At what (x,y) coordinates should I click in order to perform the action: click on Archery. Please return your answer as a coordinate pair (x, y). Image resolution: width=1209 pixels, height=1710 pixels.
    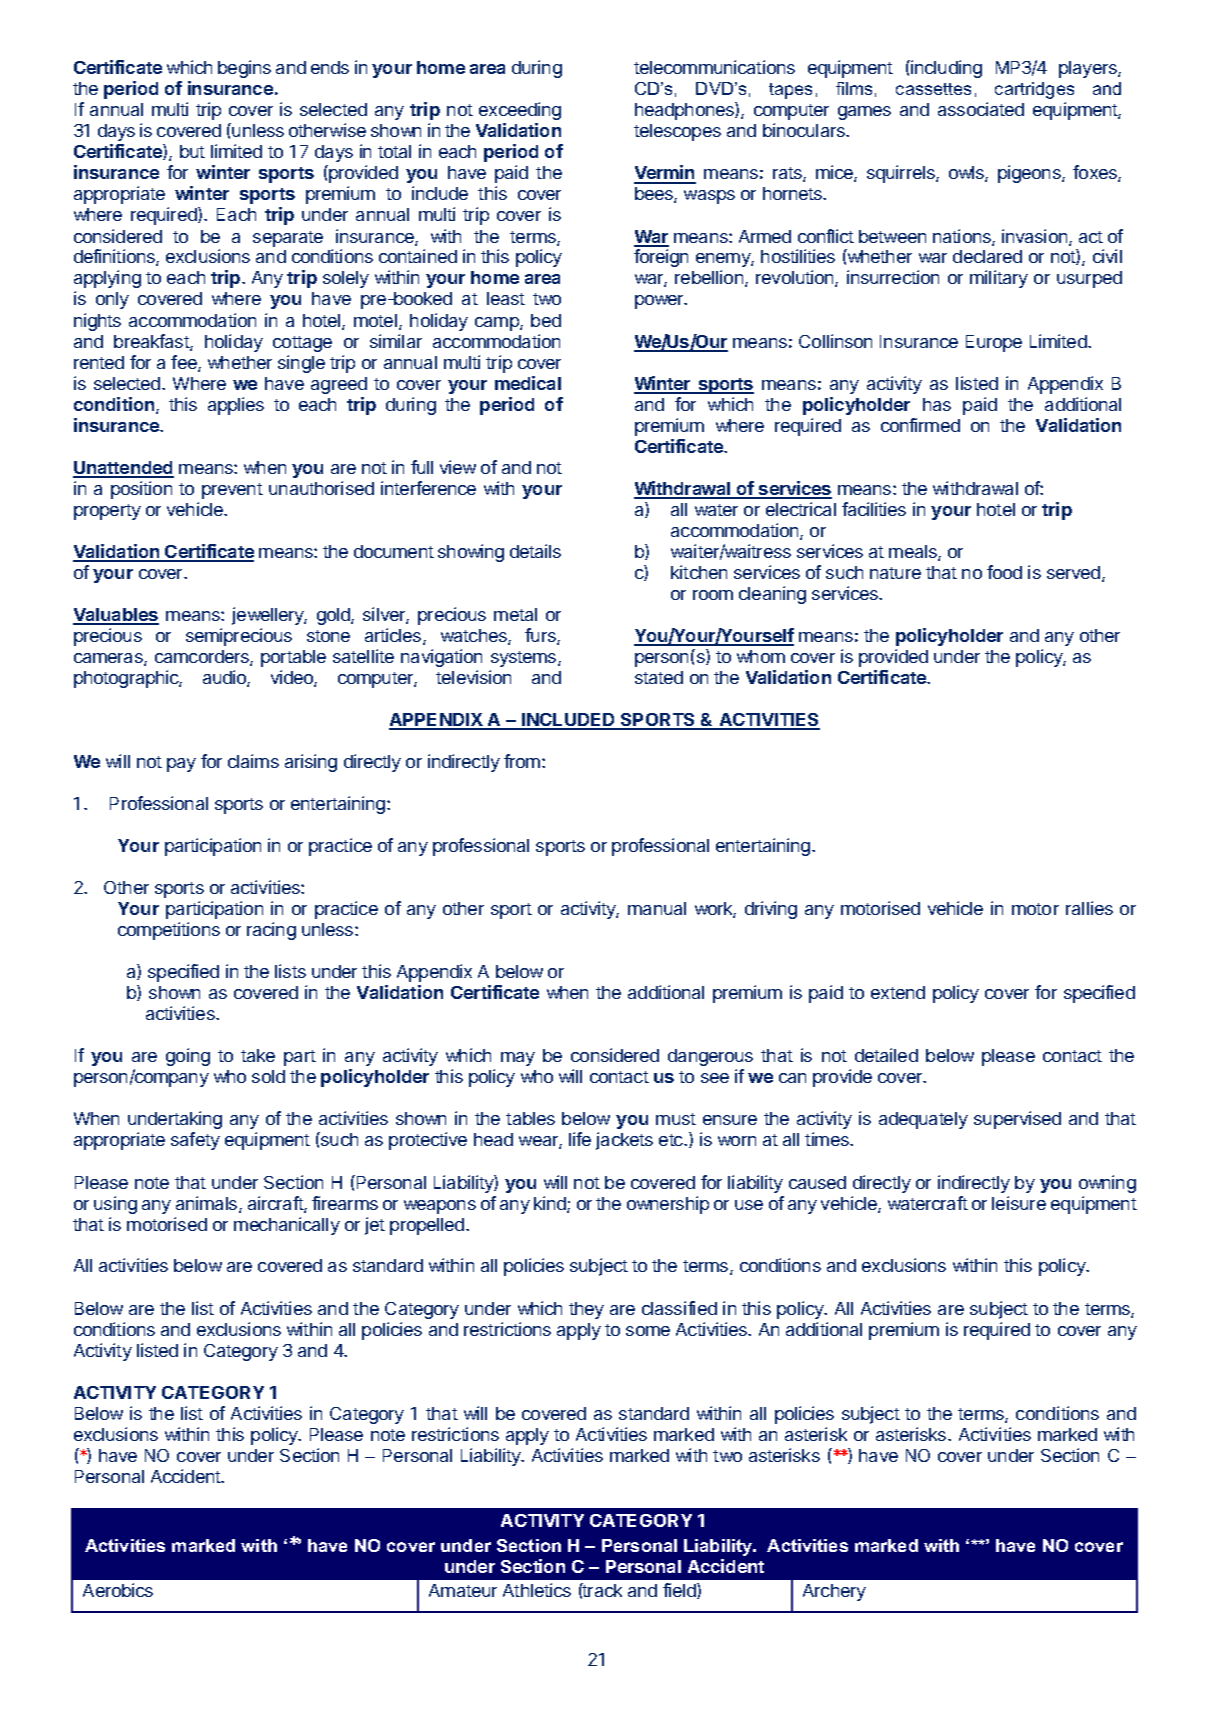
    Looking at the image, I should click on (834, 1592).
